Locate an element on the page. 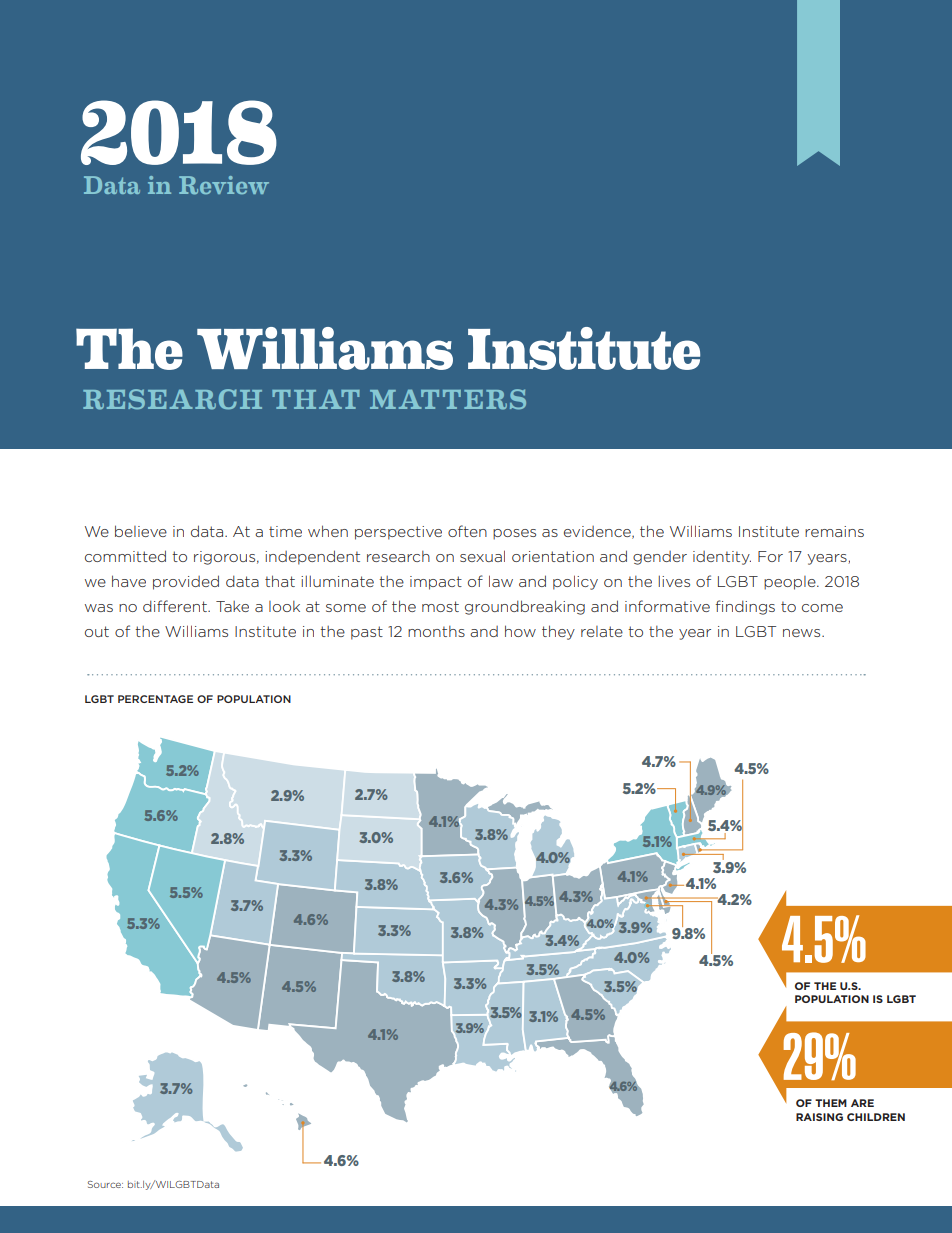 This image has height=1233, width=952. Source is located at coordinates (105, 1184).
